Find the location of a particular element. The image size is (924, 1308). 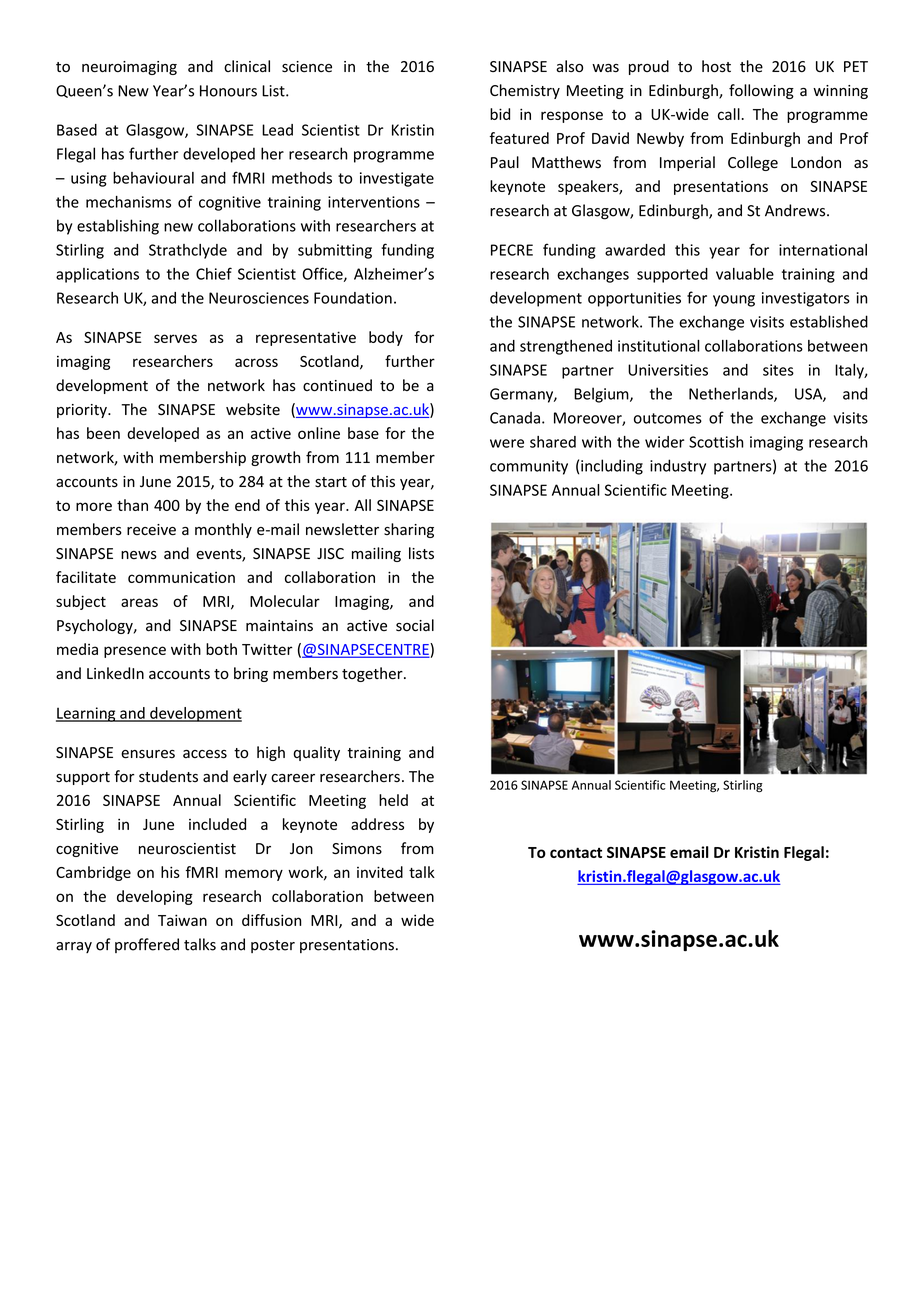

young is located at coordinates (734, 301).
